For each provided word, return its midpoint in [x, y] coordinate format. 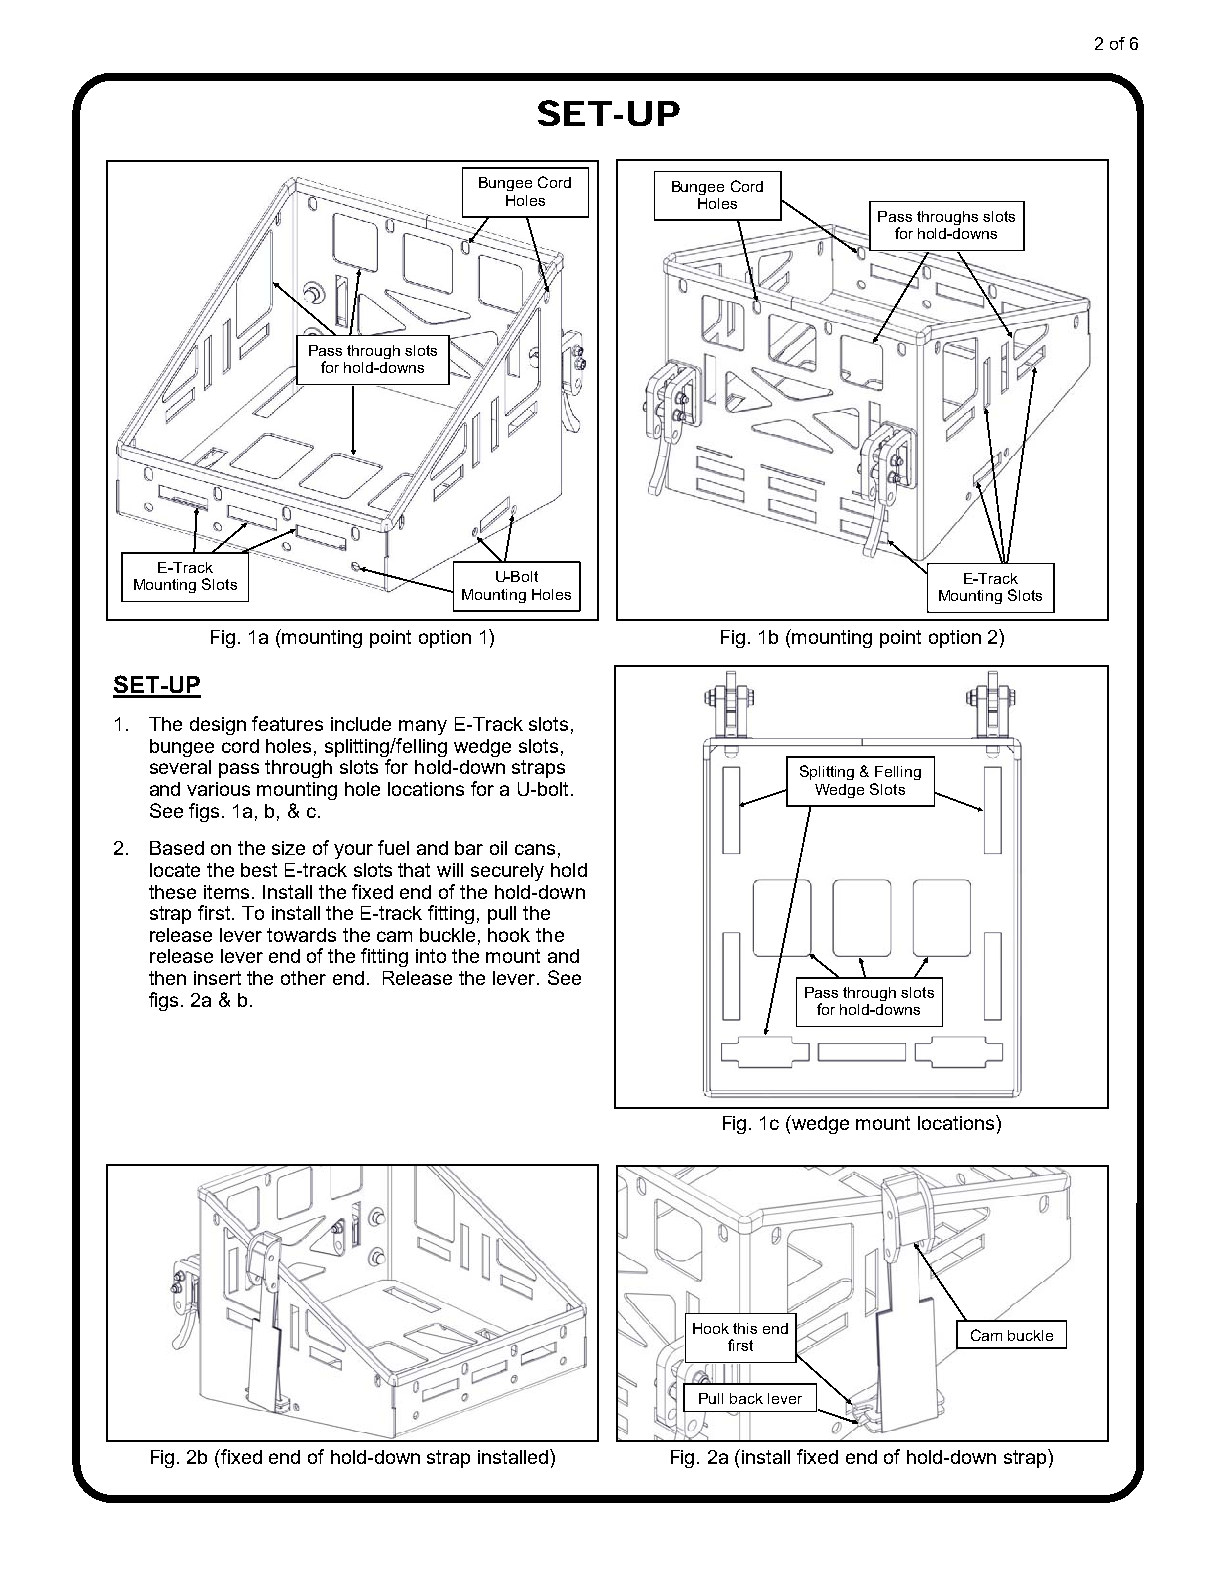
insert [217, 978]
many [423, 727]
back [746, 1398]
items [228, 892]
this [745, 1328]
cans [535, 849]
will [450, 870]
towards [301, 935]
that [414, 870]
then [167, 978]
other [303, 978]
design [218, 726]
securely [507, 872]
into [431, 956]
